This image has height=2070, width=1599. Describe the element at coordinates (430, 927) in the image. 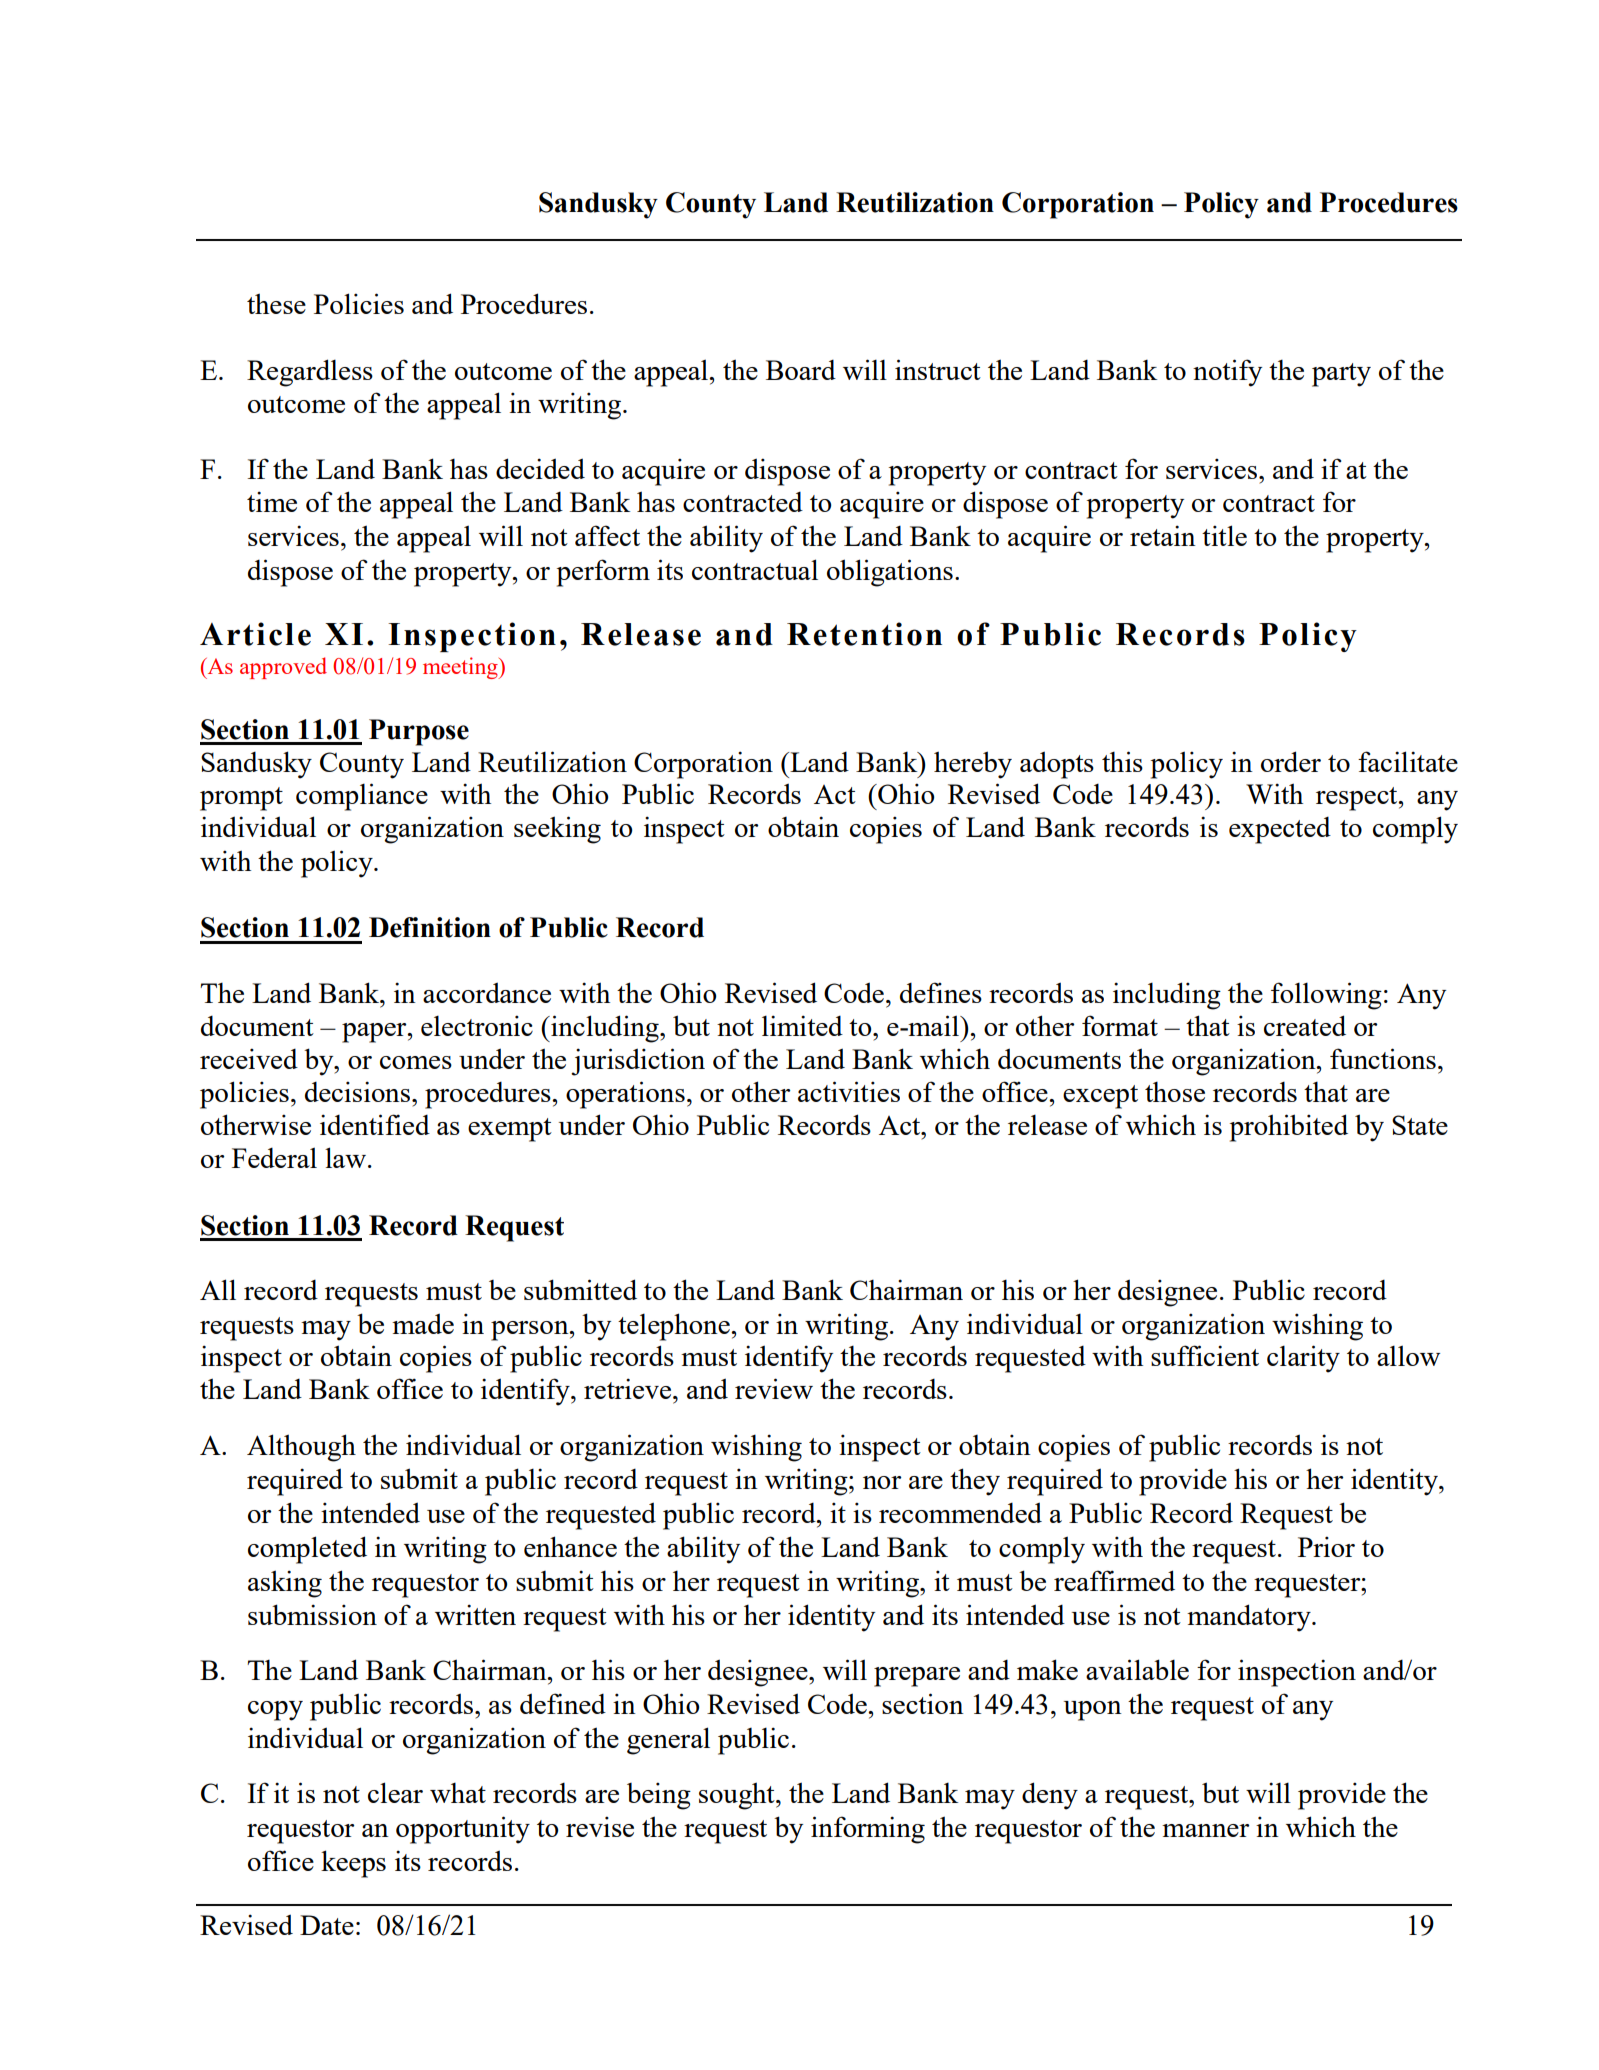

I see `Definition` at that location.
